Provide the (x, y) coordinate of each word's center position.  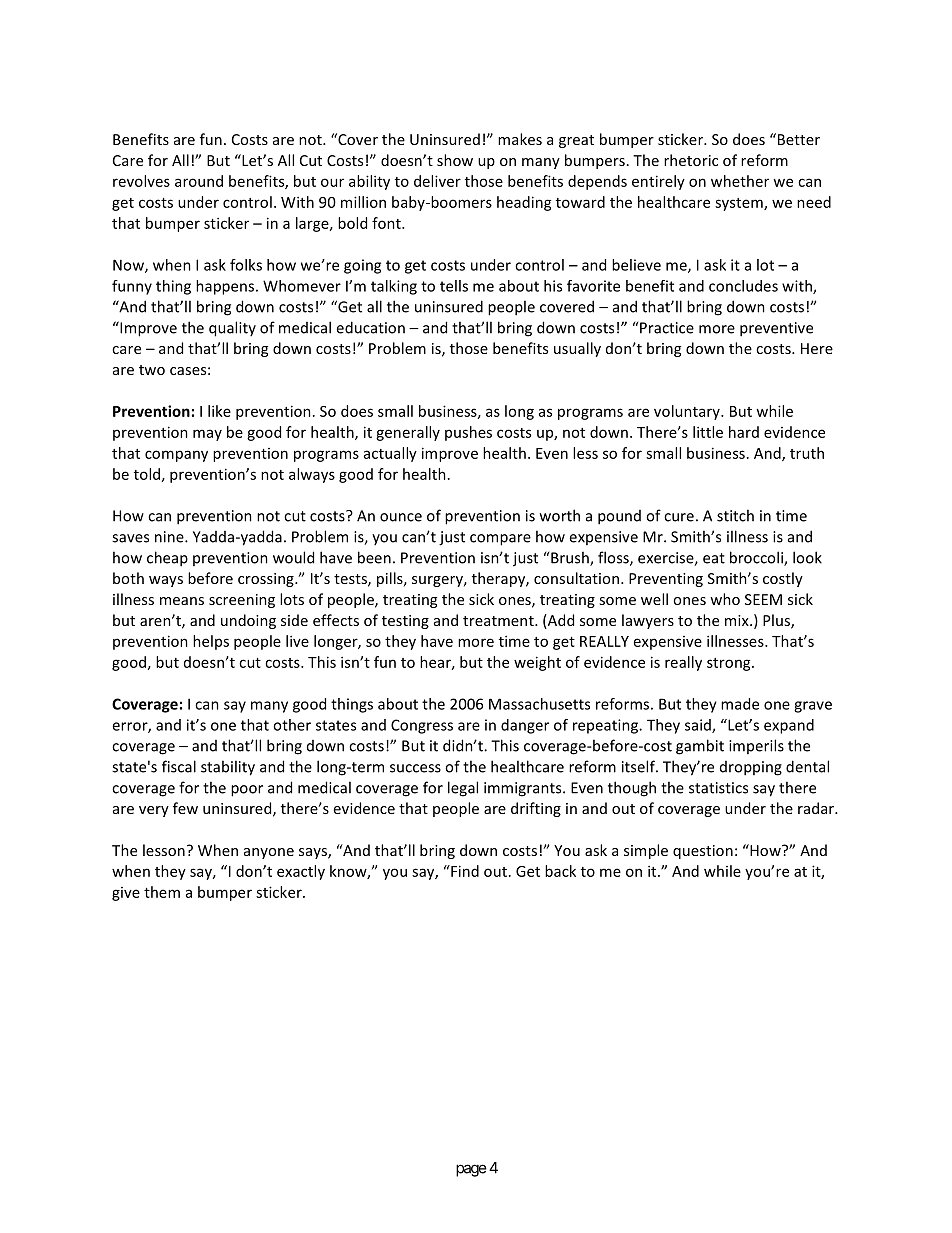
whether (740, 181)
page (471, 1170)
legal (463, 789)
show (455, 160)
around (199, 181)
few (185, 808)
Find (464, 871)
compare (500, 540)
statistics (718, 788)
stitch (735, 515)
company (176, 456)
